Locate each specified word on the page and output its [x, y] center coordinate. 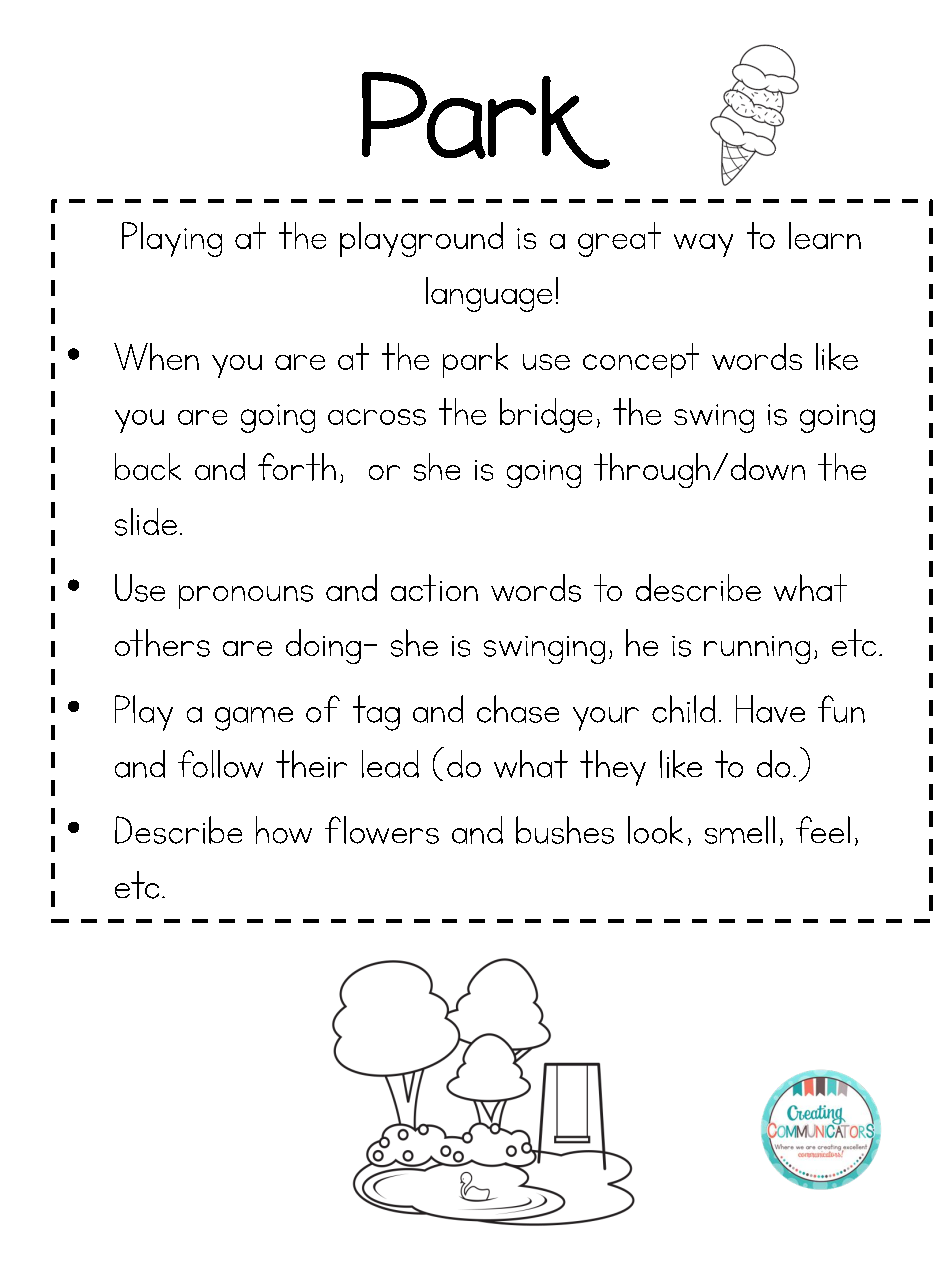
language [489, 294]
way [703, 245]
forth [297, 467]
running [757, 650]
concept [641, 360]
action [434, 588]
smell [740, 830]
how [284, 830]
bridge [546, 415]
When [156, 356]
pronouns [246, 597]
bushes [565, 830]
